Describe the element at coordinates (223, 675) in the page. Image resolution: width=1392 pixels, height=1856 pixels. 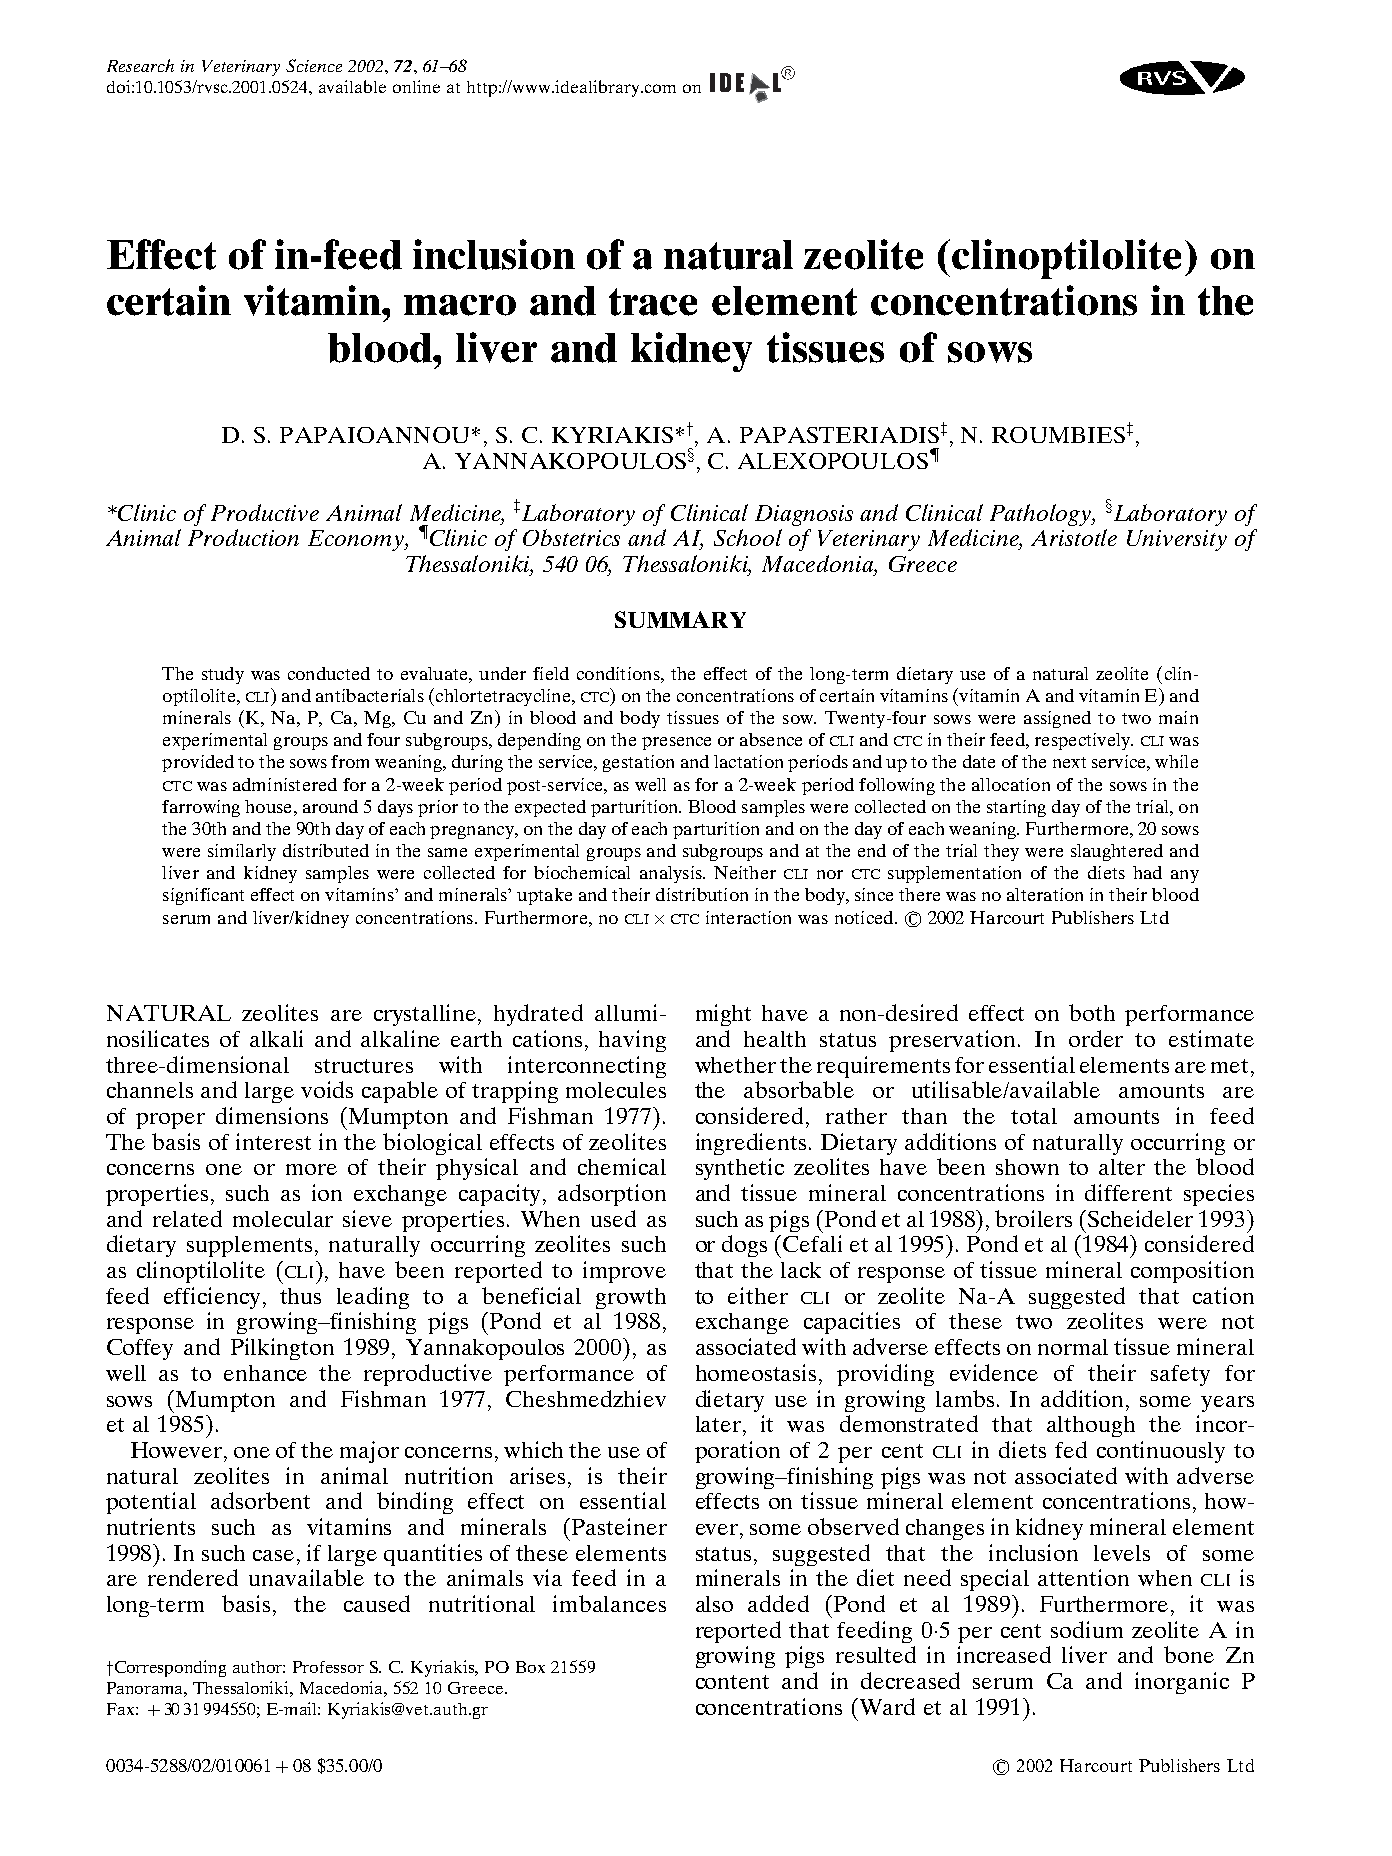
I see `study` at that location.
